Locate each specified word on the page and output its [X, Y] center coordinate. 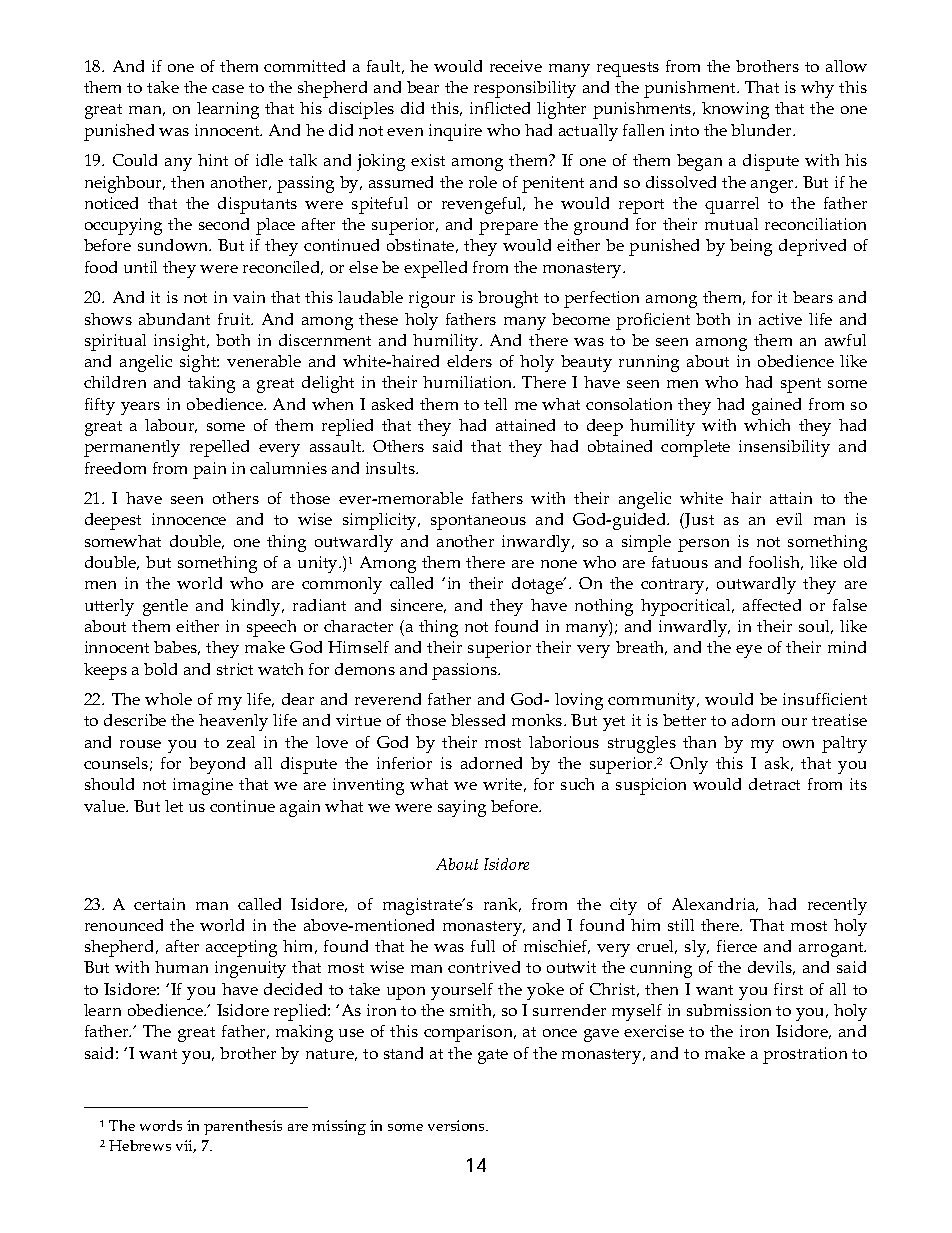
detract [774, 784]
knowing [735, 110]
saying [462, 808]
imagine [203, 786]
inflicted [500, 108]
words [161, 1125]
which [767, 425]
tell [495, 404]
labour [171, 426]
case [228, 89]
